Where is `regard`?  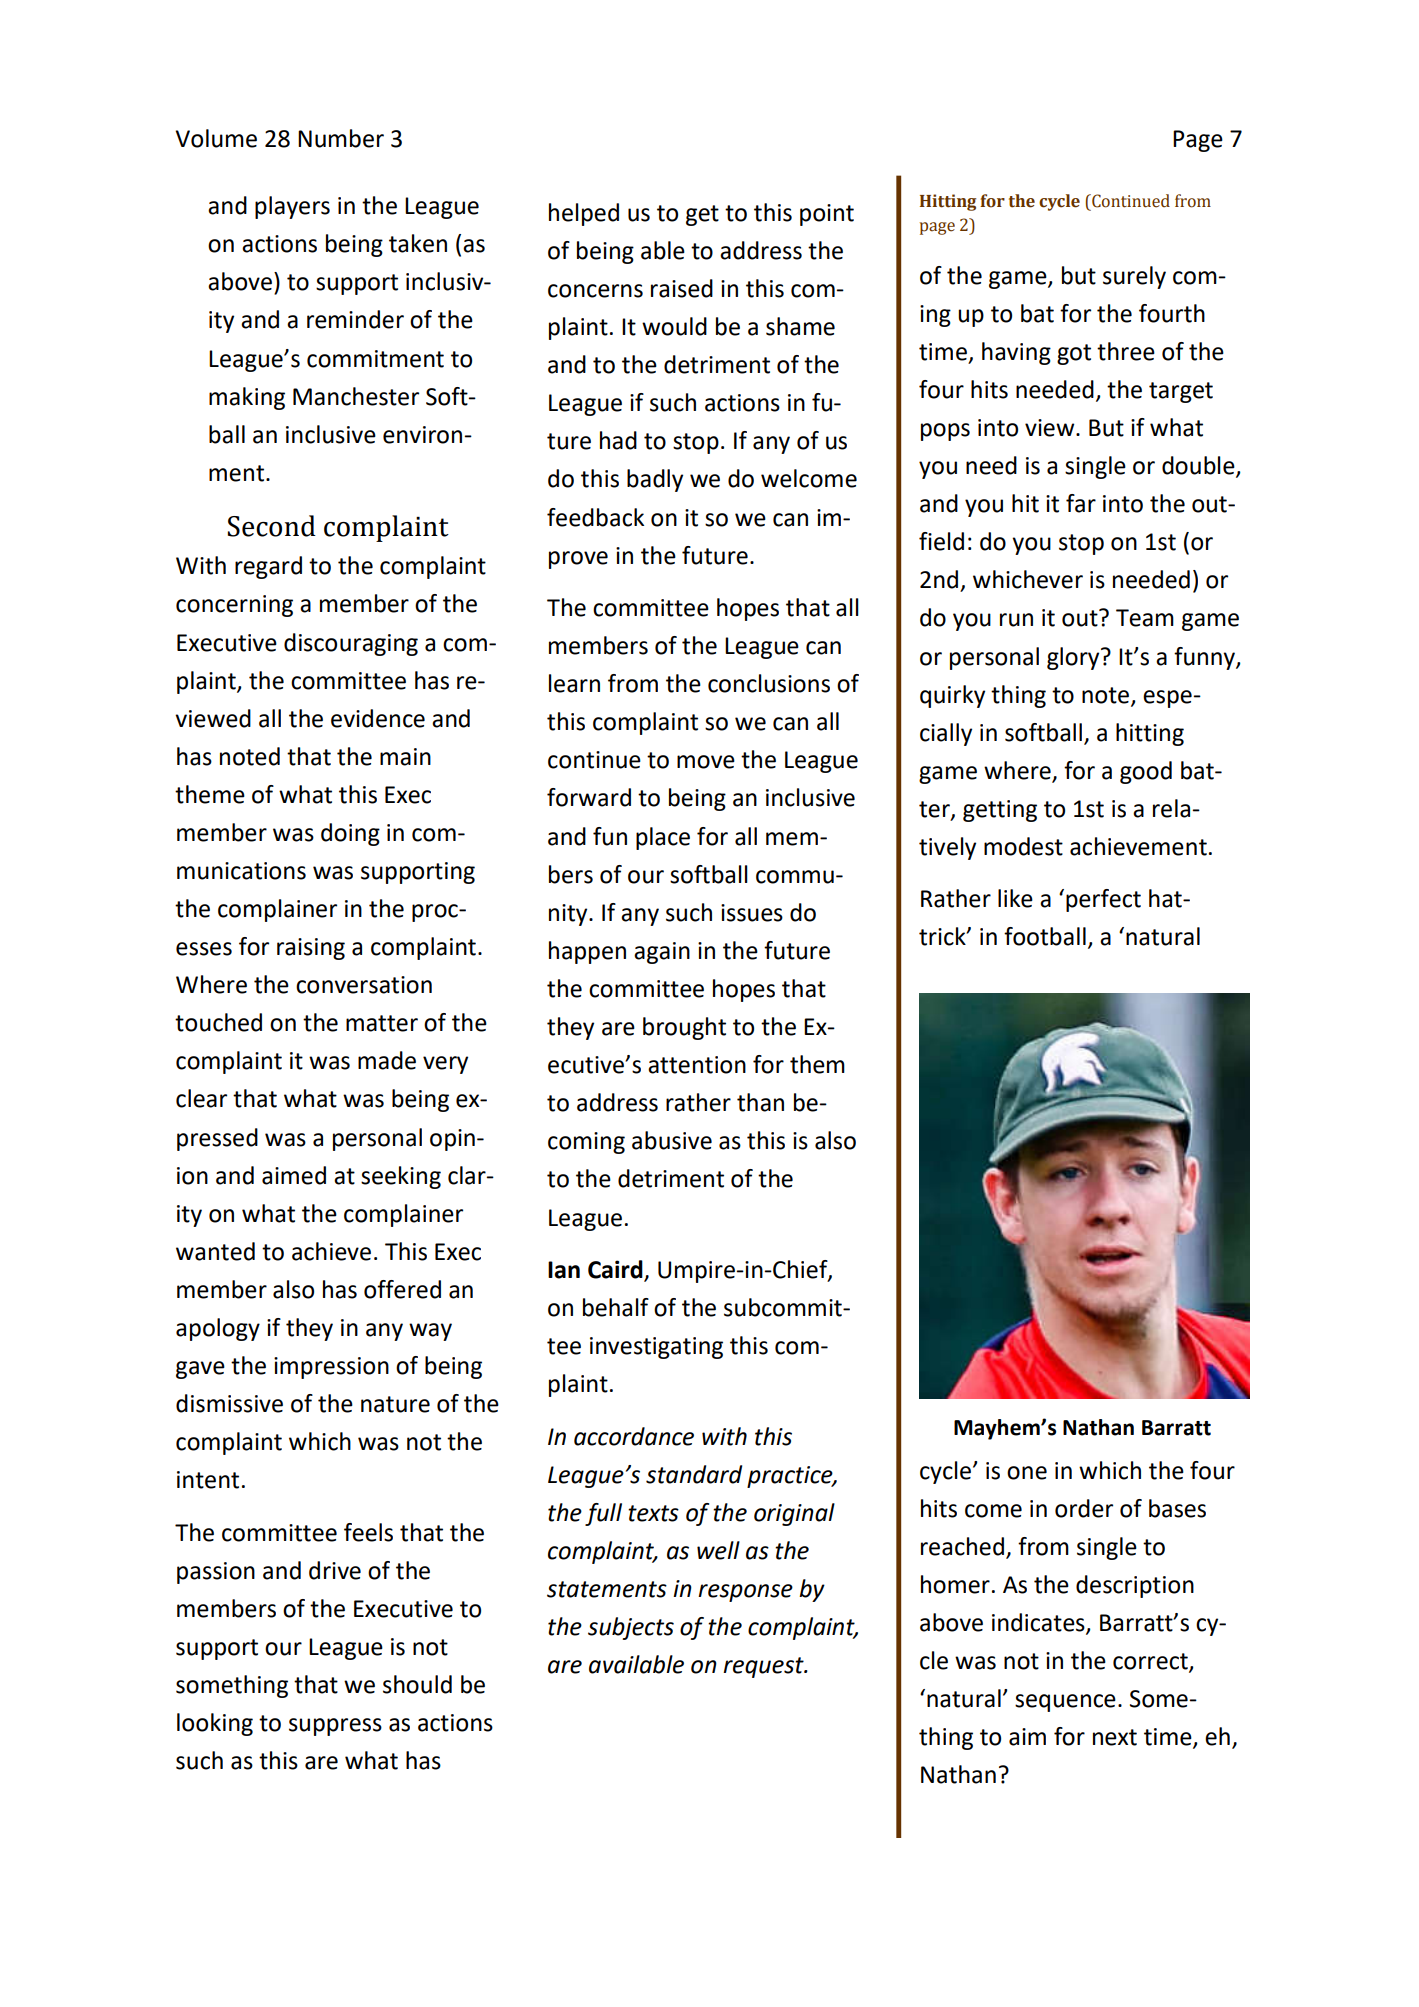 regard is located at coordinates (268, 567).
